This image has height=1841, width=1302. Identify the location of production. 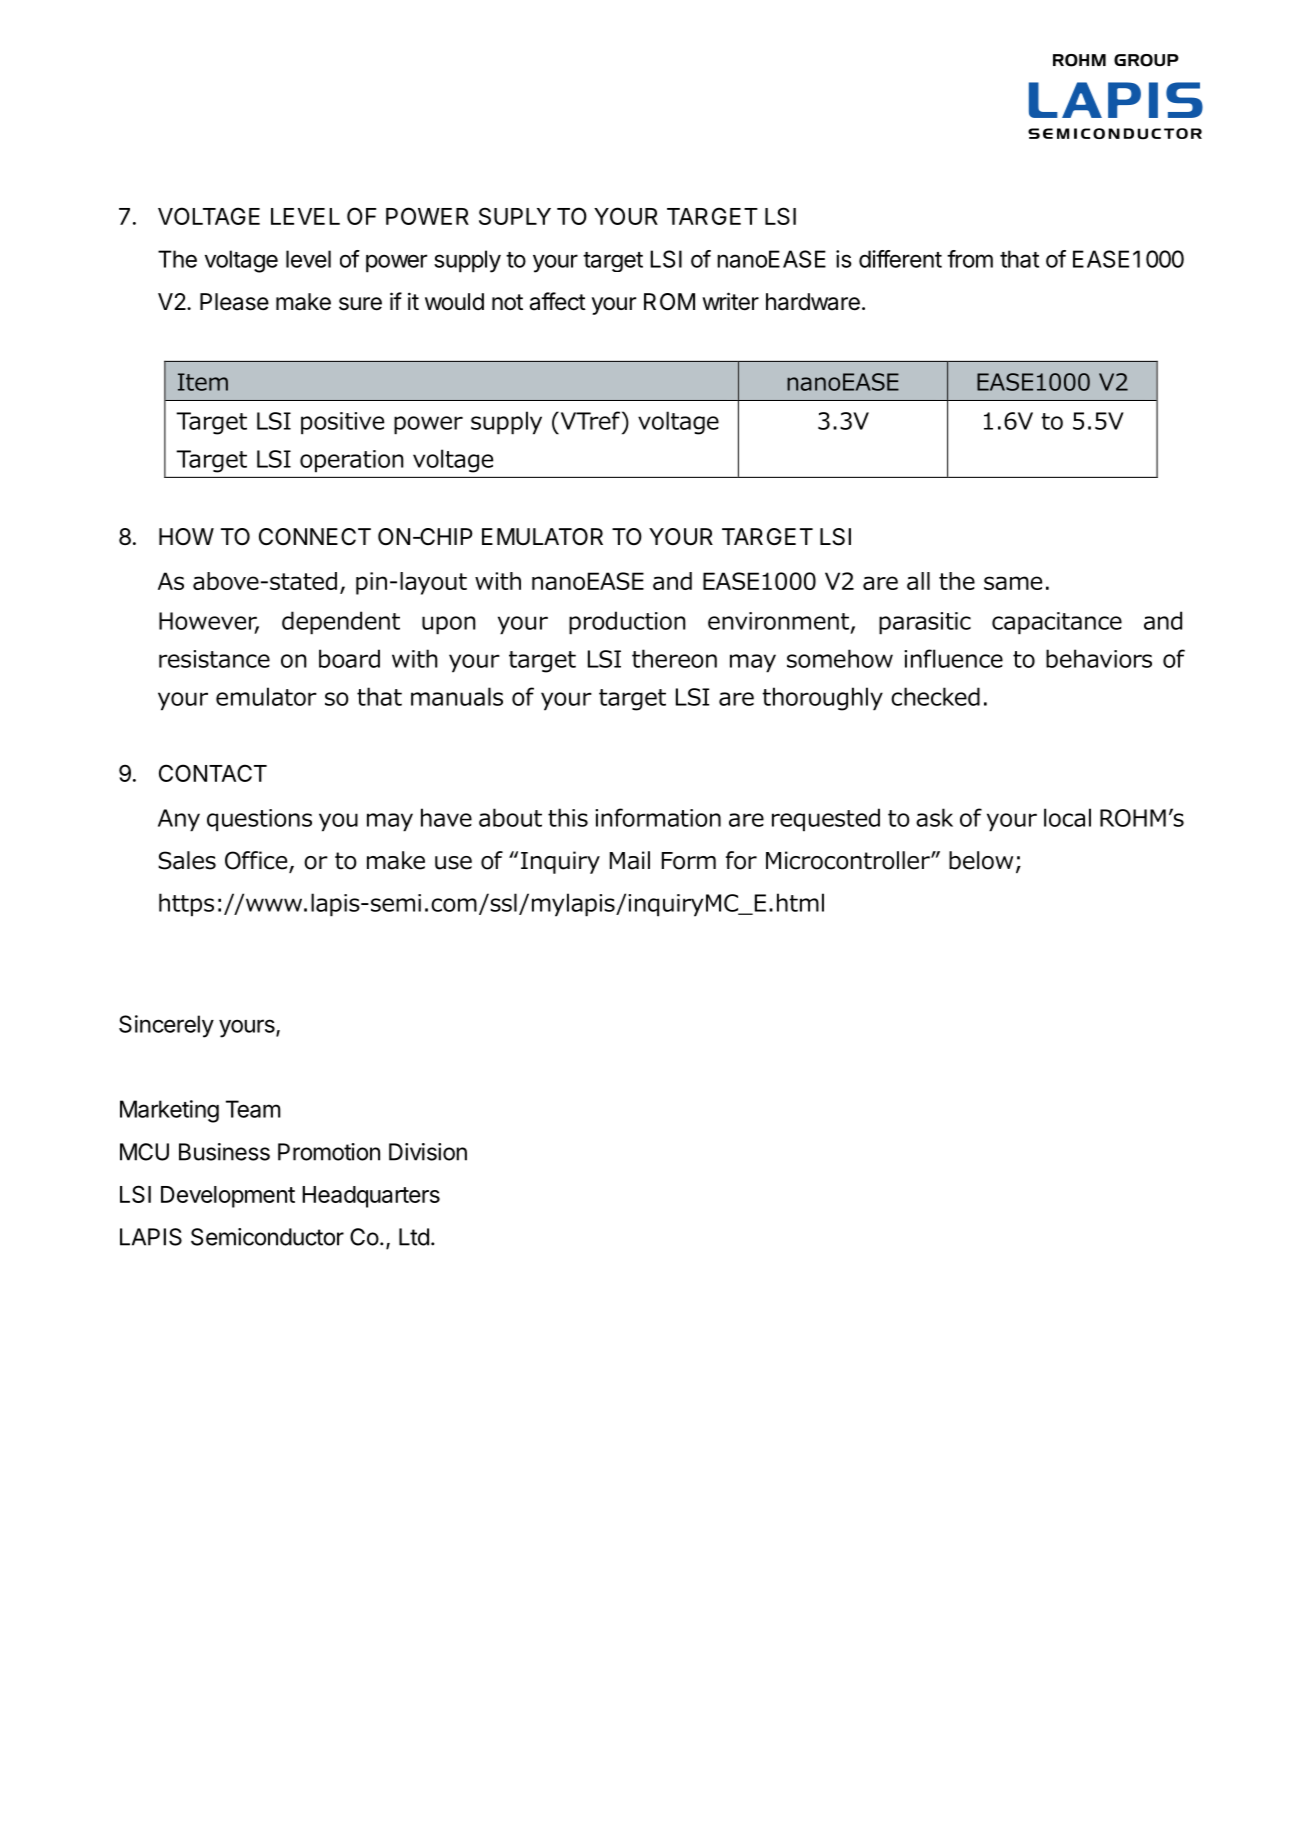
(627, 623).
